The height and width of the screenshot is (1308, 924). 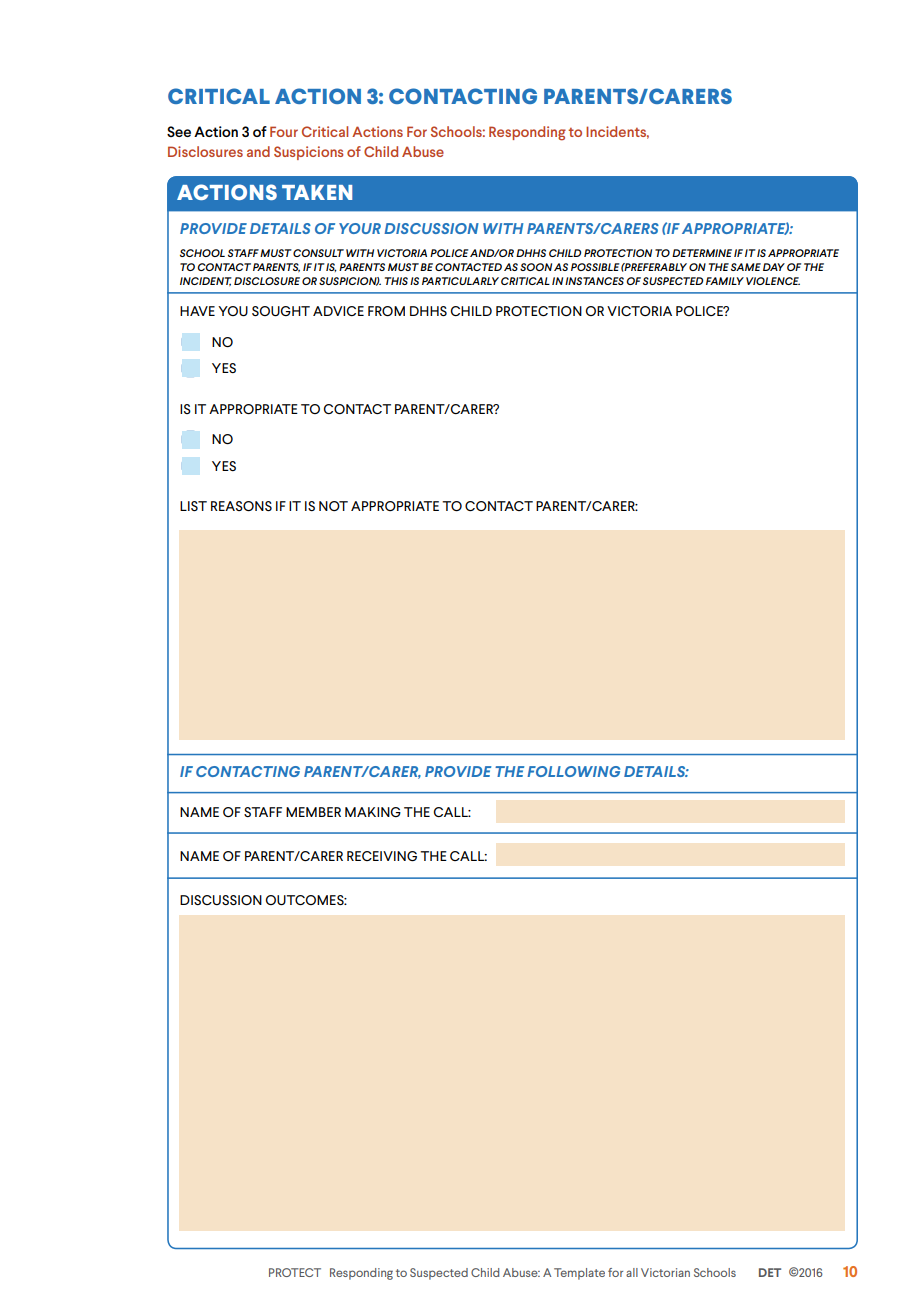 I want to click on Template, so click(x=579, y=1274).
